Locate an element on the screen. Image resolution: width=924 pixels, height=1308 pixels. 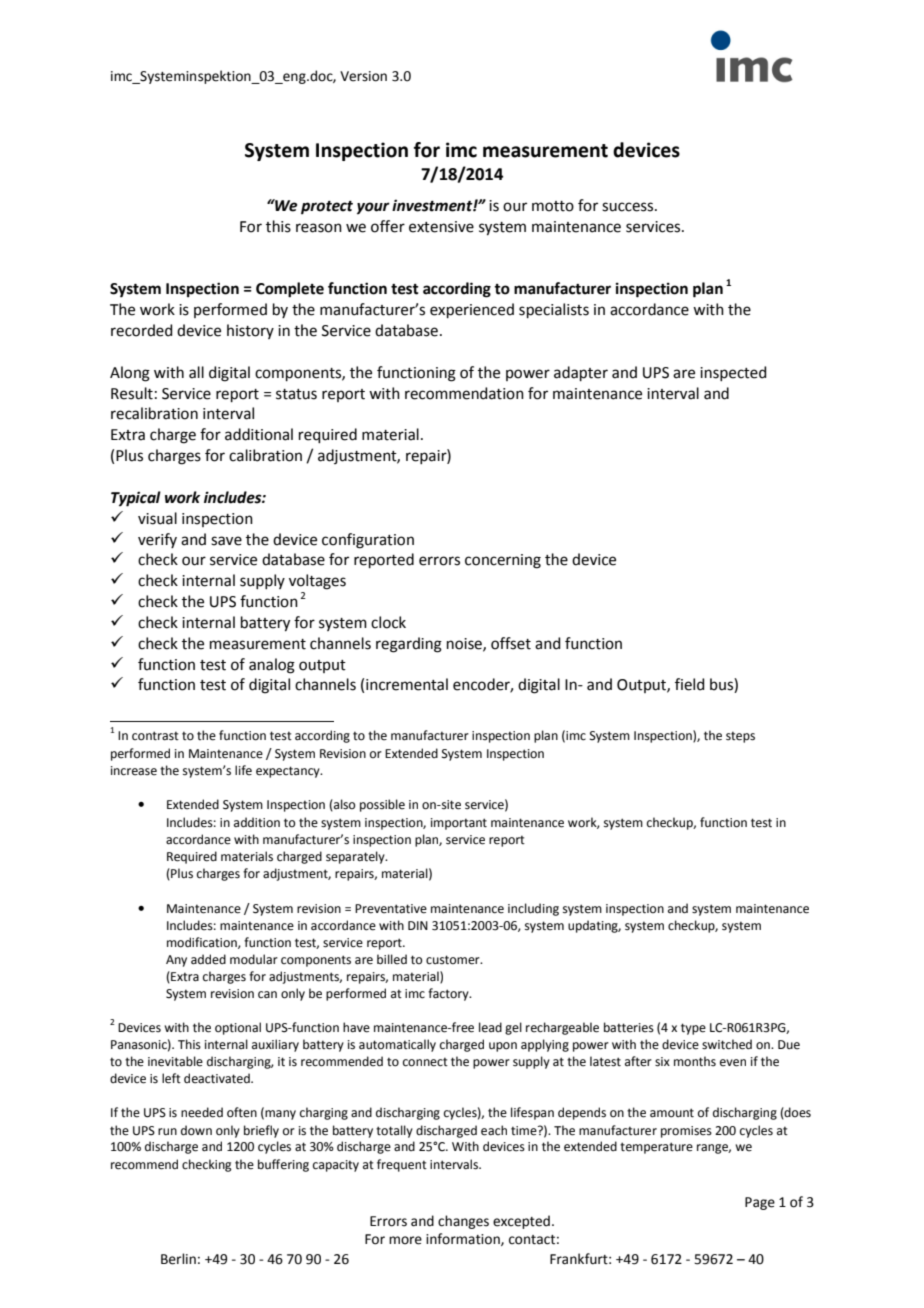
contrast is located at coordinates (155, 736).
